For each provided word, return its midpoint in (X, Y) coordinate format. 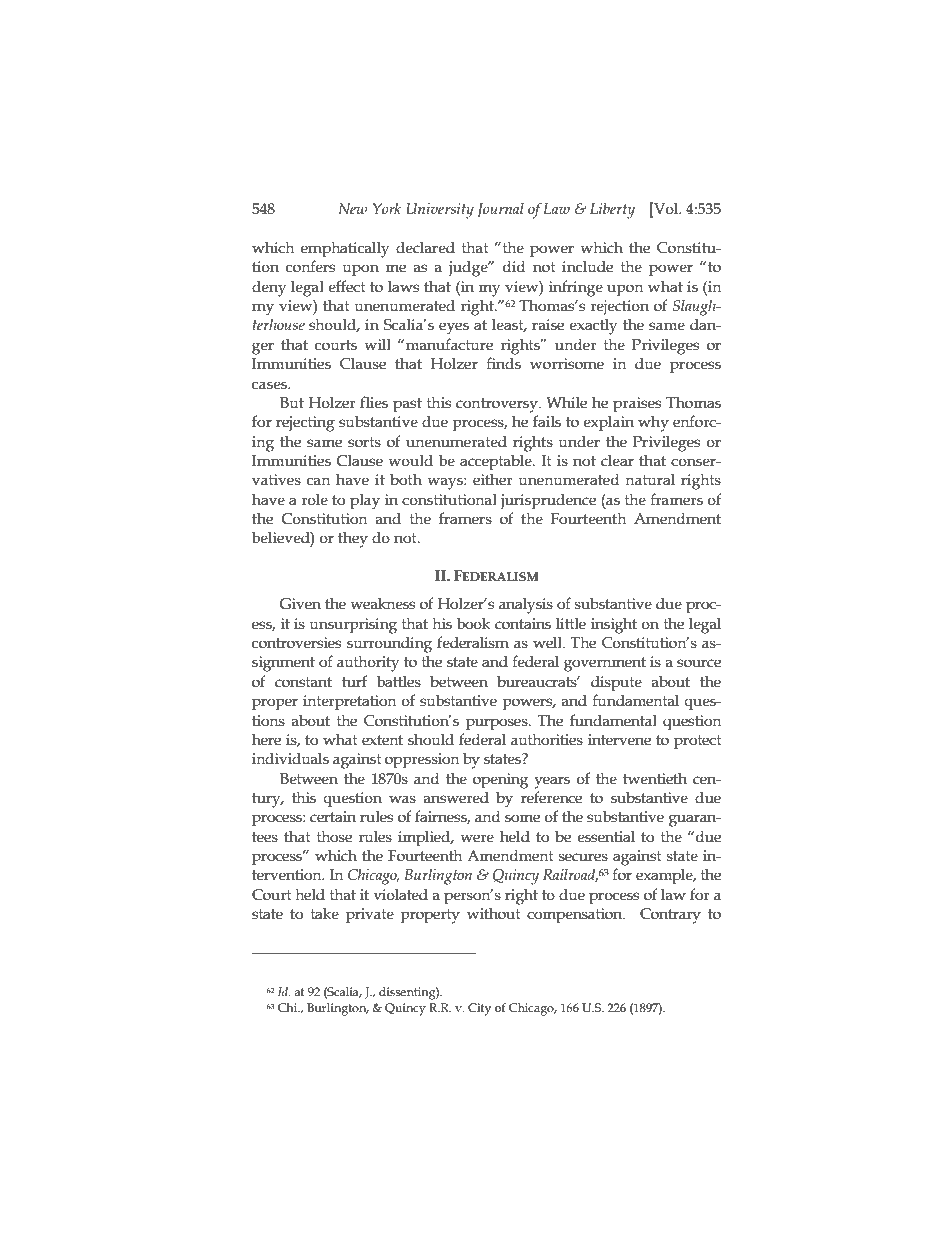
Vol (666, 208)
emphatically (345, 249)
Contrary (670, 916)
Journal (500, 210)
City (479, 1009)
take (325, 913)
